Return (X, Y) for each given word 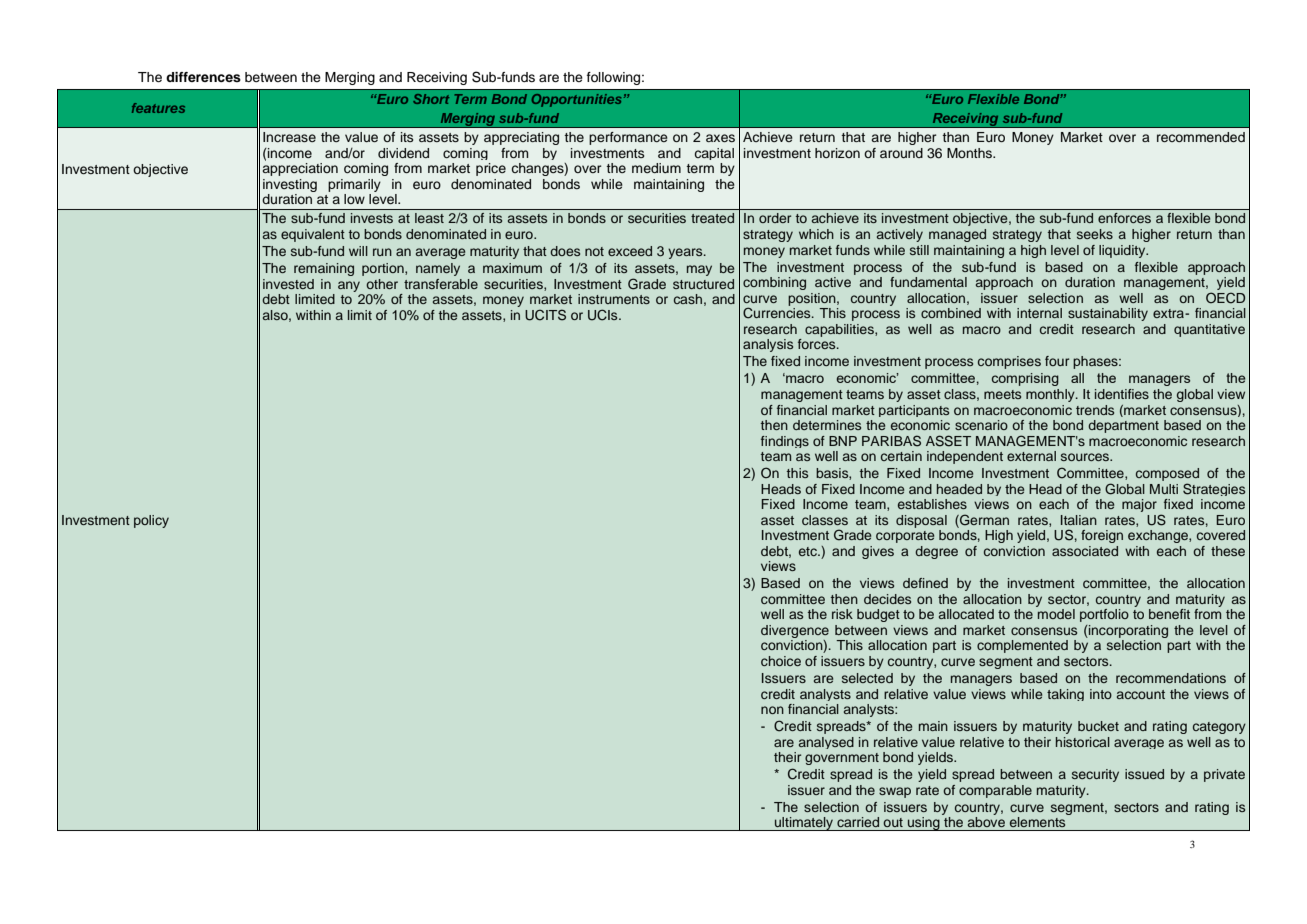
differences (203, 77)
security (1095, 775)
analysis (768, 345)
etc (809, 551)
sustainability (1108, 314)
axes (720, 138)
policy (151, 521)
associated (1085, 551)
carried (858, 822)
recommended (1201, 137)
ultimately (804, 824)
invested (288, 284)
